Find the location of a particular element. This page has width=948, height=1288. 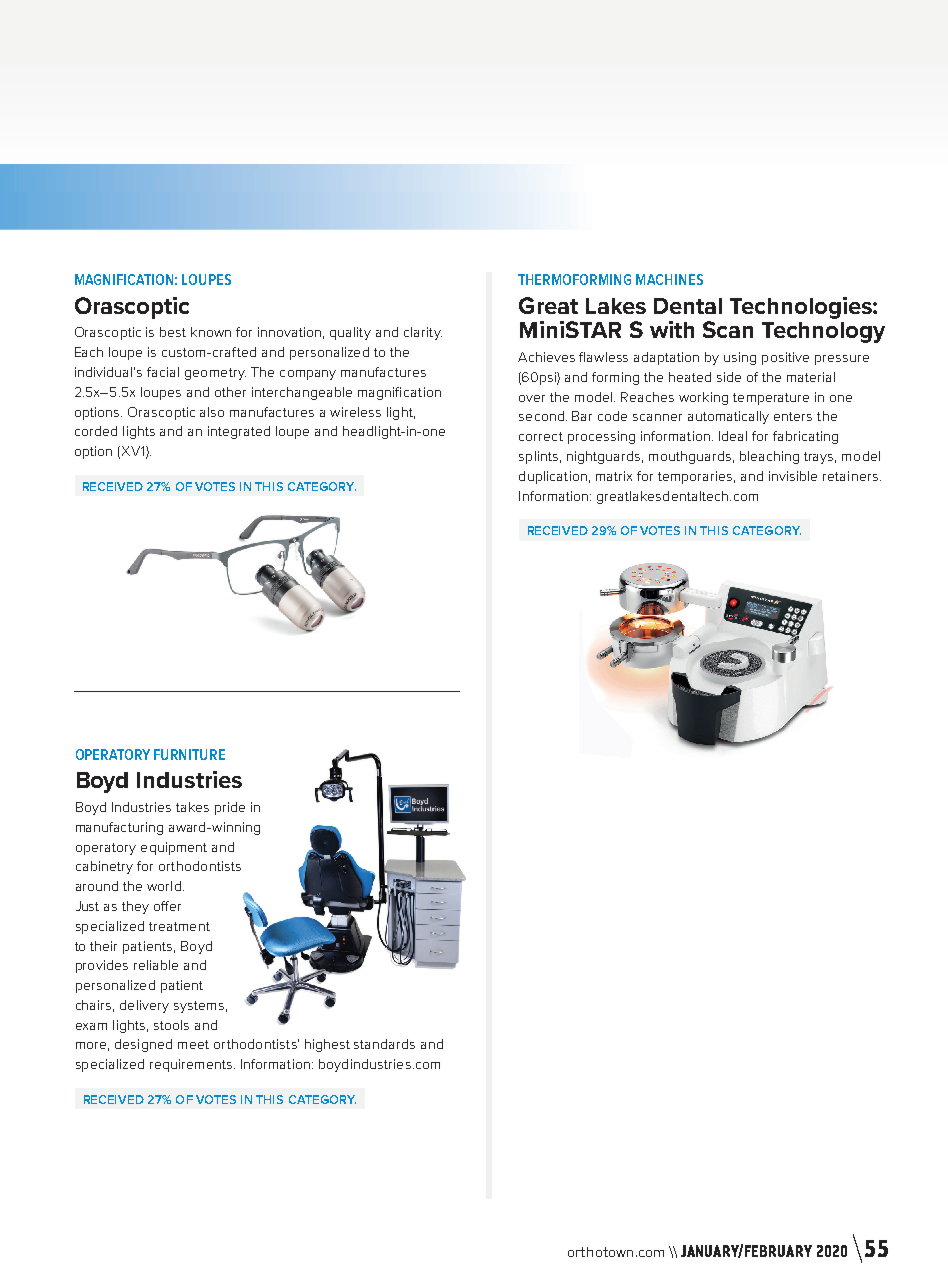

meet is located at coordinates (193, 1044).
